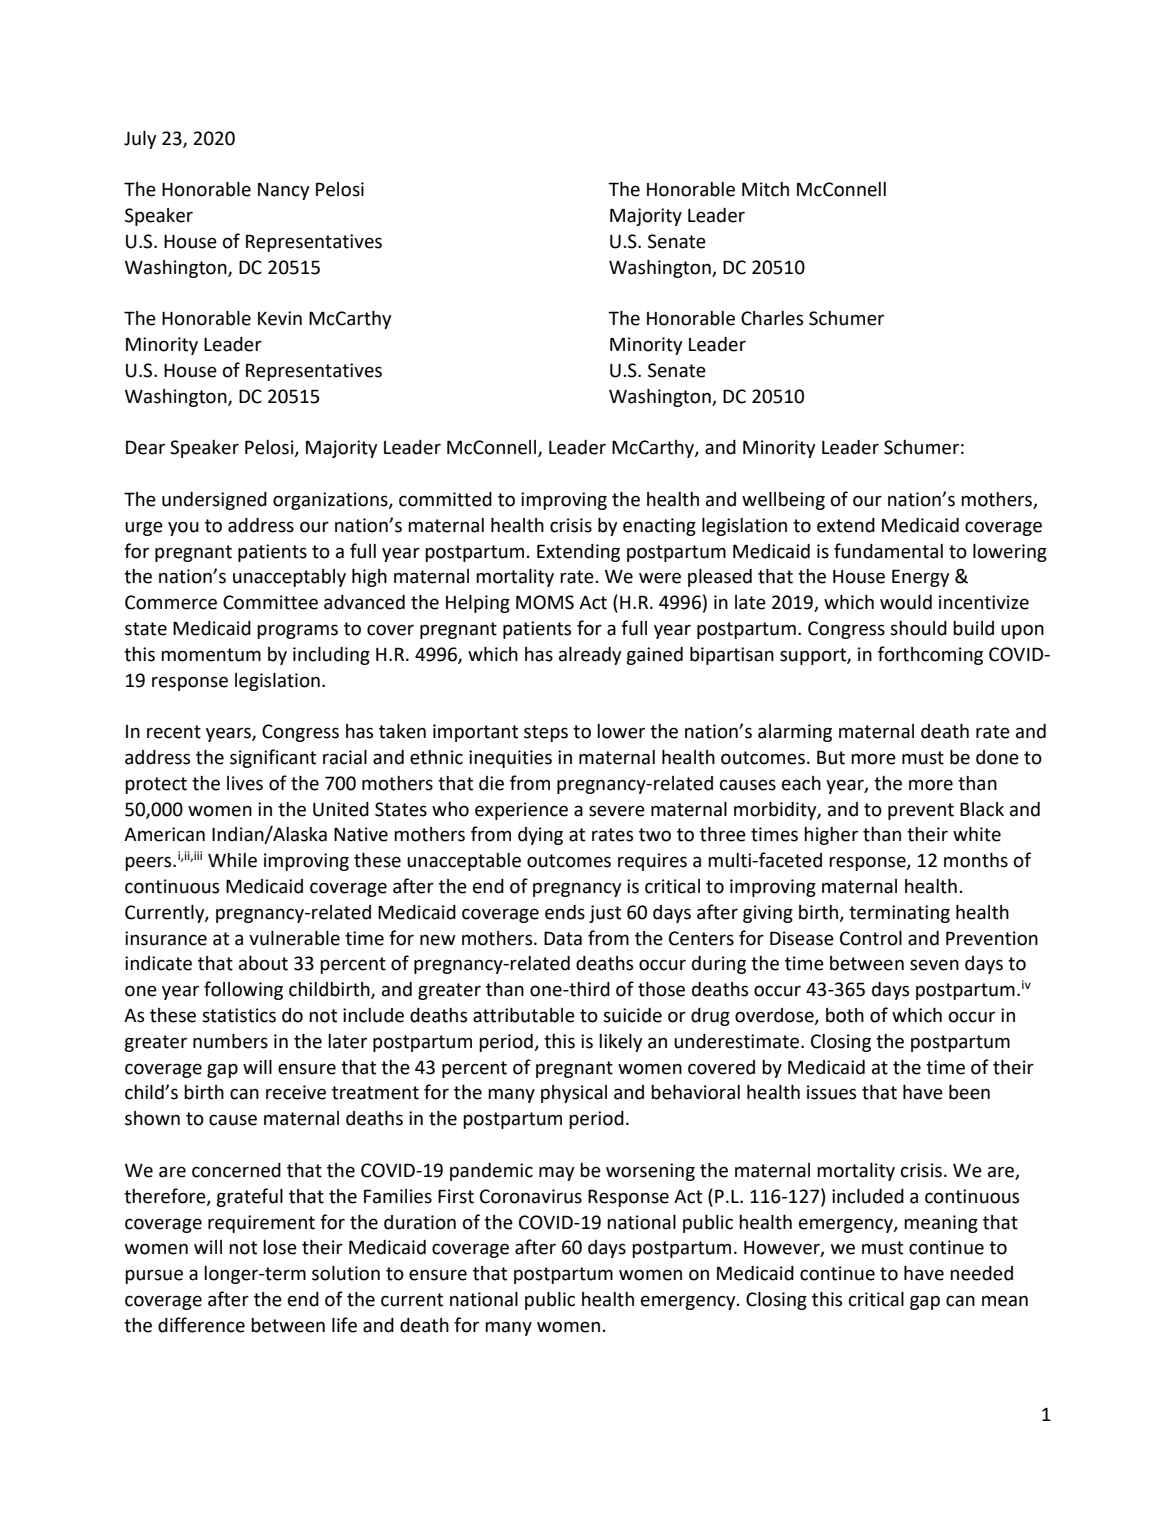 The width and height of the image is (1176, 1522). I want to click on difference, so click(201, 1325).
